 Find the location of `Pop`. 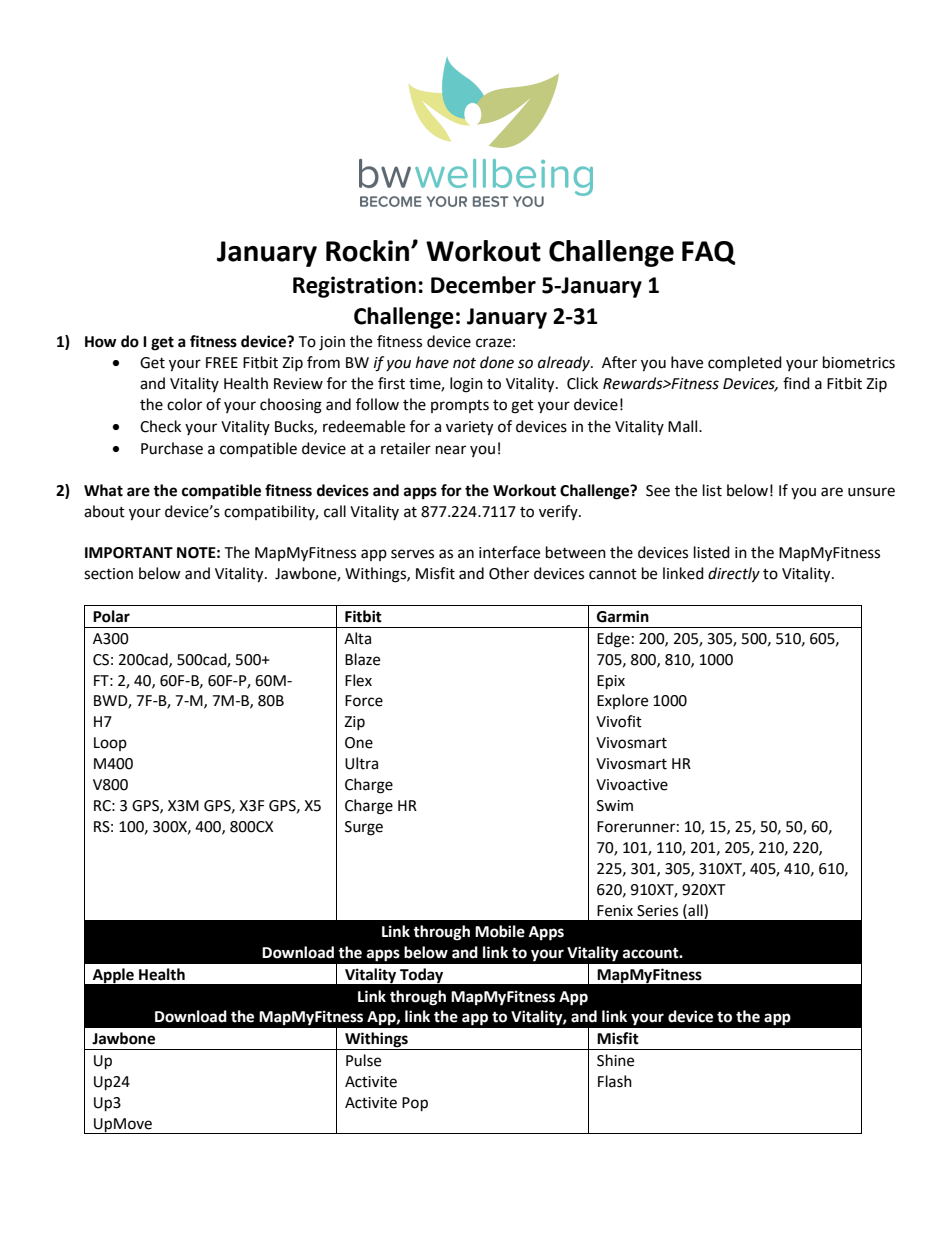

Pop is located at coordinates (415, 1104).
